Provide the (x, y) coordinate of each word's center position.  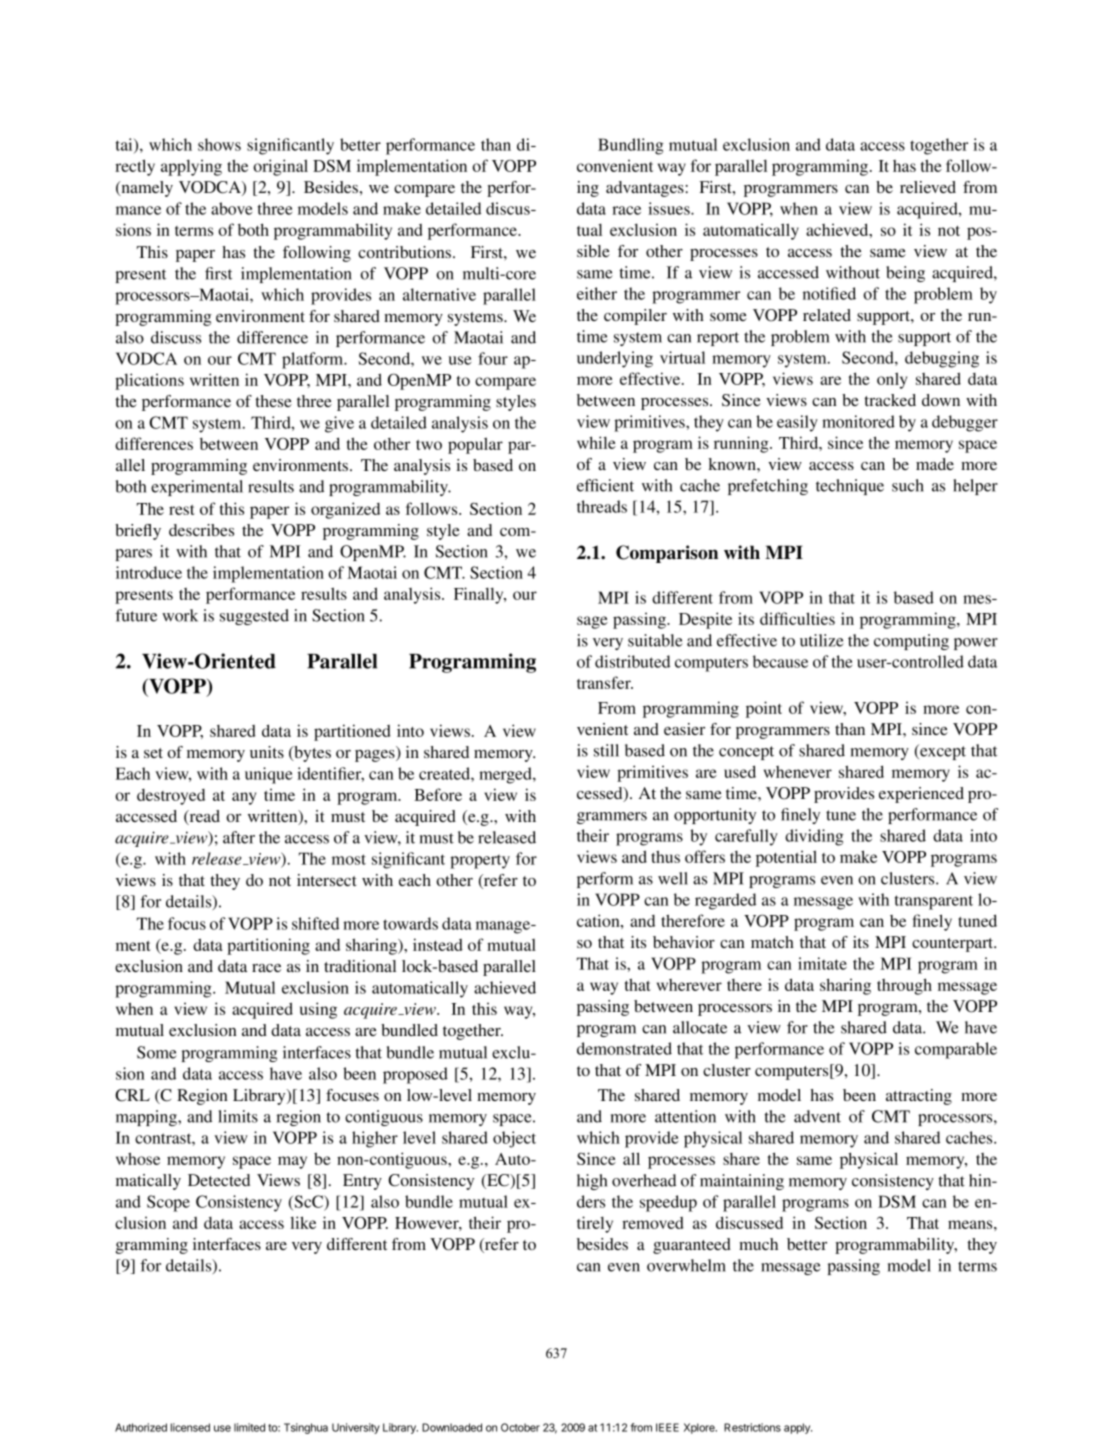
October (520, 1427)
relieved (928, 187)
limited (249, 1427)
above (231, 208)
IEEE (667, 1427)
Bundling (631, 146)
